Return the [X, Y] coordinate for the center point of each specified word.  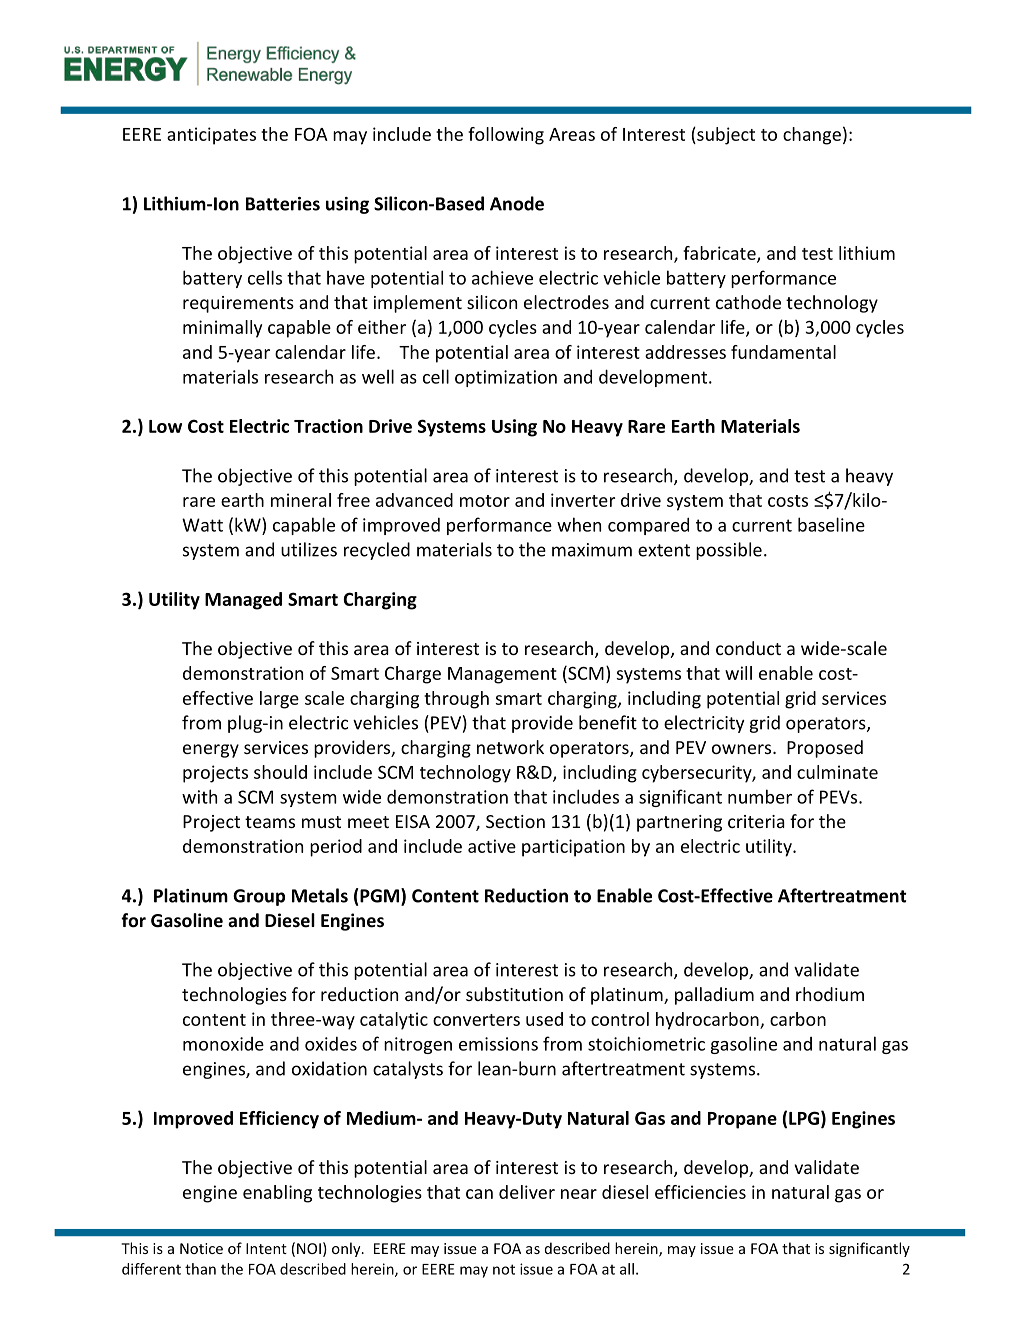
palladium [714, 996]
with [199, 796]
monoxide [223, 1044]
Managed [243, 601]
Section [515, 821]
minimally [222, 329]
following [506, 136]
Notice [201, 1248]
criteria [756, 821]
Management [502, 675]
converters [476, 1020]
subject [725, 136]
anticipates [211, 136]
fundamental [783, 352]
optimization [506, 378]
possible [729, 551]
